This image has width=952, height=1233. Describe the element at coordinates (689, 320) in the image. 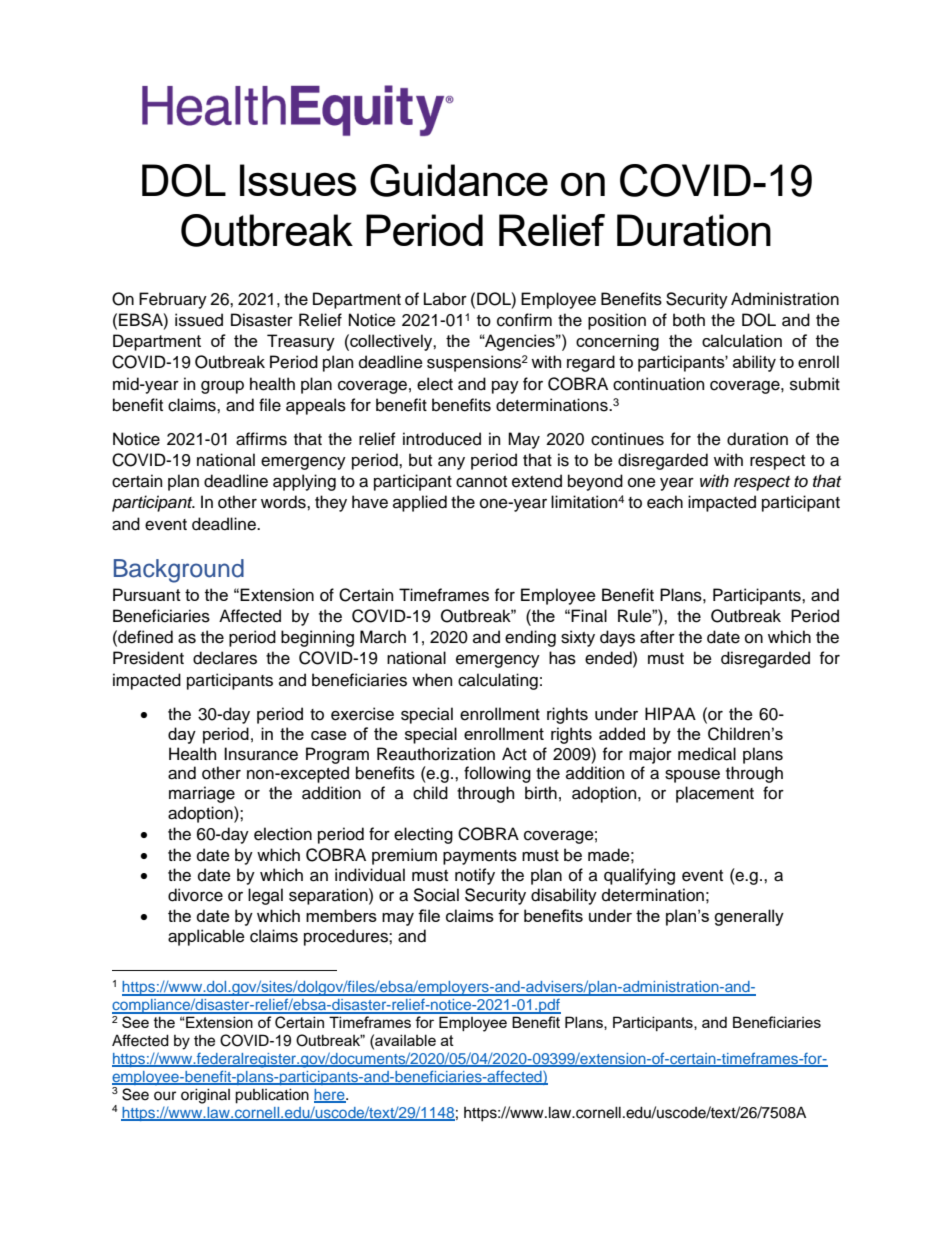

I see `both` at that location.
